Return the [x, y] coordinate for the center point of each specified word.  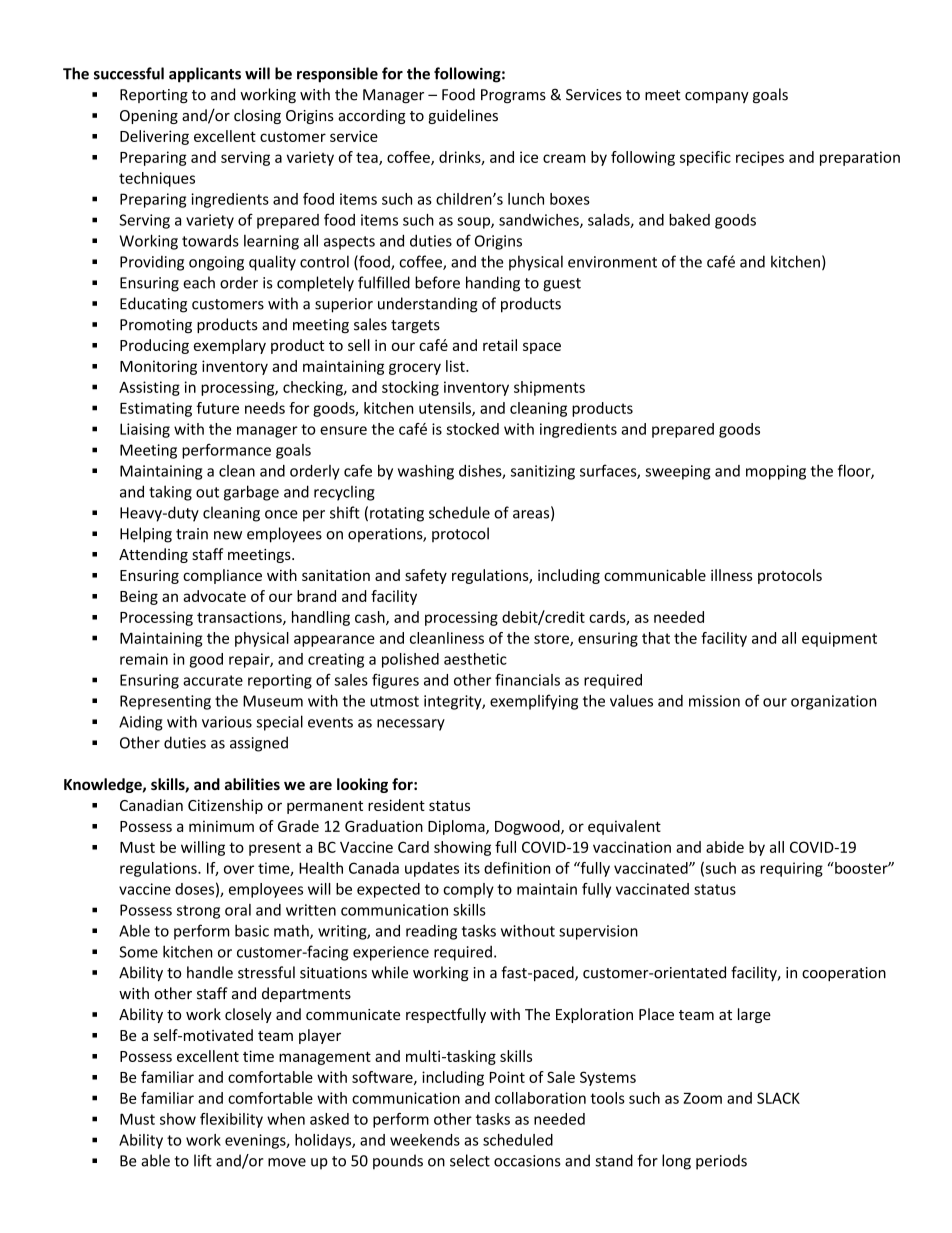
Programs [513, 96]
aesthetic [475, 659]
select [470, 1160]
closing [257, 116]
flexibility [231, 1120]
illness [731, 575]
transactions [240, 618]
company [717, 97]
